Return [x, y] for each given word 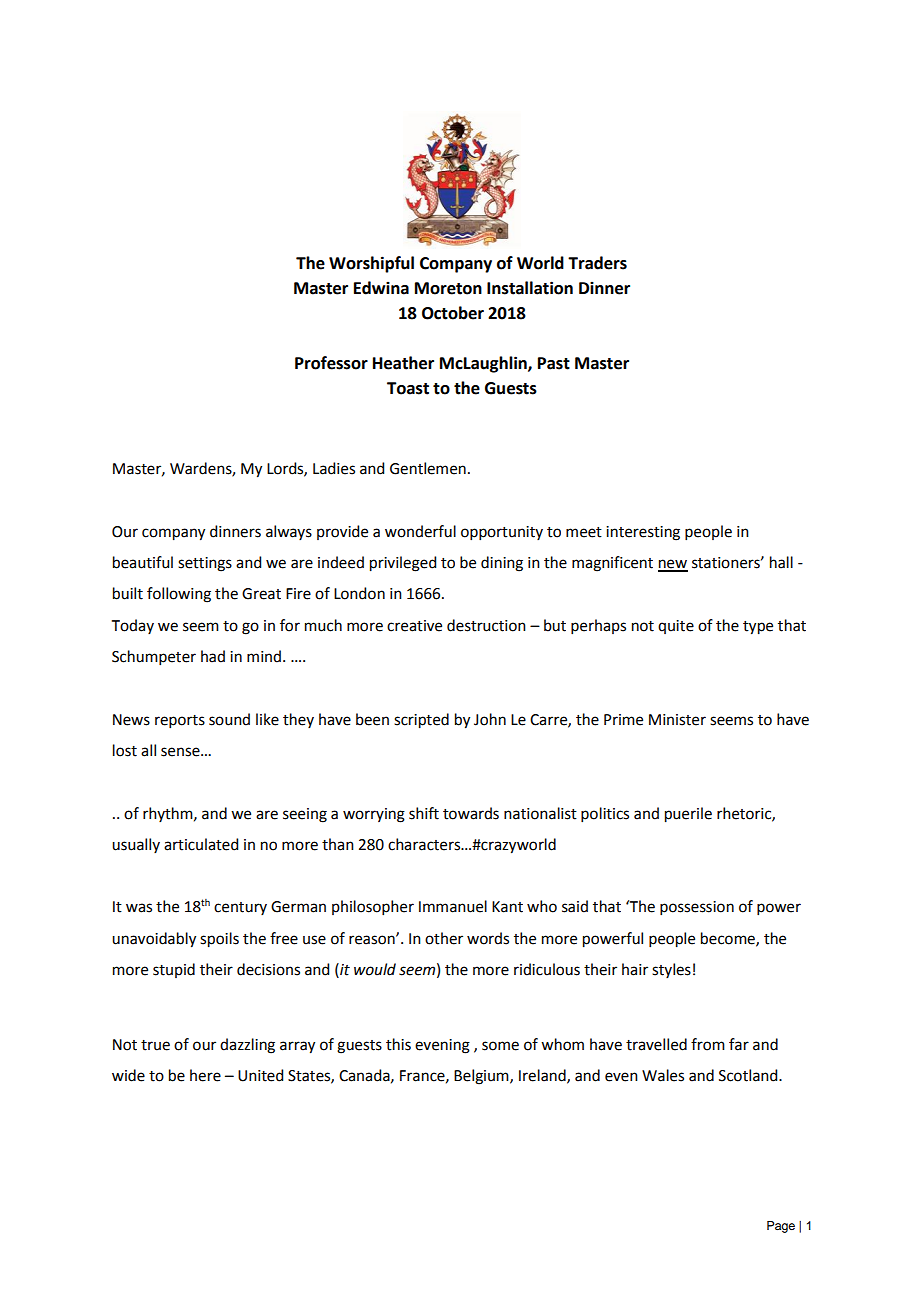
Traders [597, 263]
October [453, 313]
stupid [174, 970]
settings [205, 564]
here [205, 1075]
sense [181, 752]
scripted [421, 721]
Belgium [482, 1077]
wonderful [420, 531]
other [444, 938]
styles [671, 970]
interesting [643, 533]
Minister [677, 720]
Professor [331, 363]
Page [781, 1227]
